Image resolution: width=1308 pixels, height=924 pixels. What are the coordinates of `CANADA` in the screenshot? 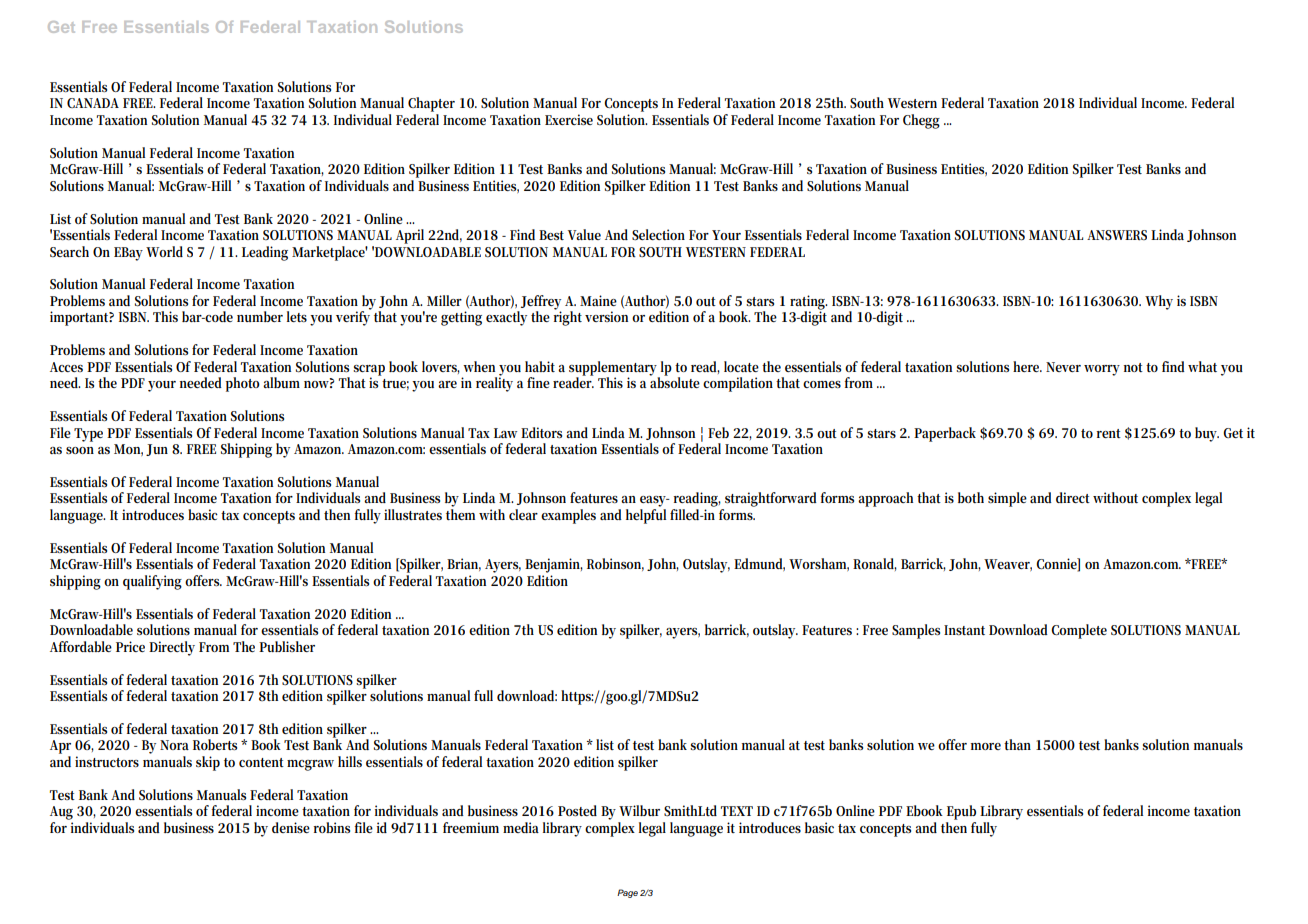 It's located at (93, 103).
